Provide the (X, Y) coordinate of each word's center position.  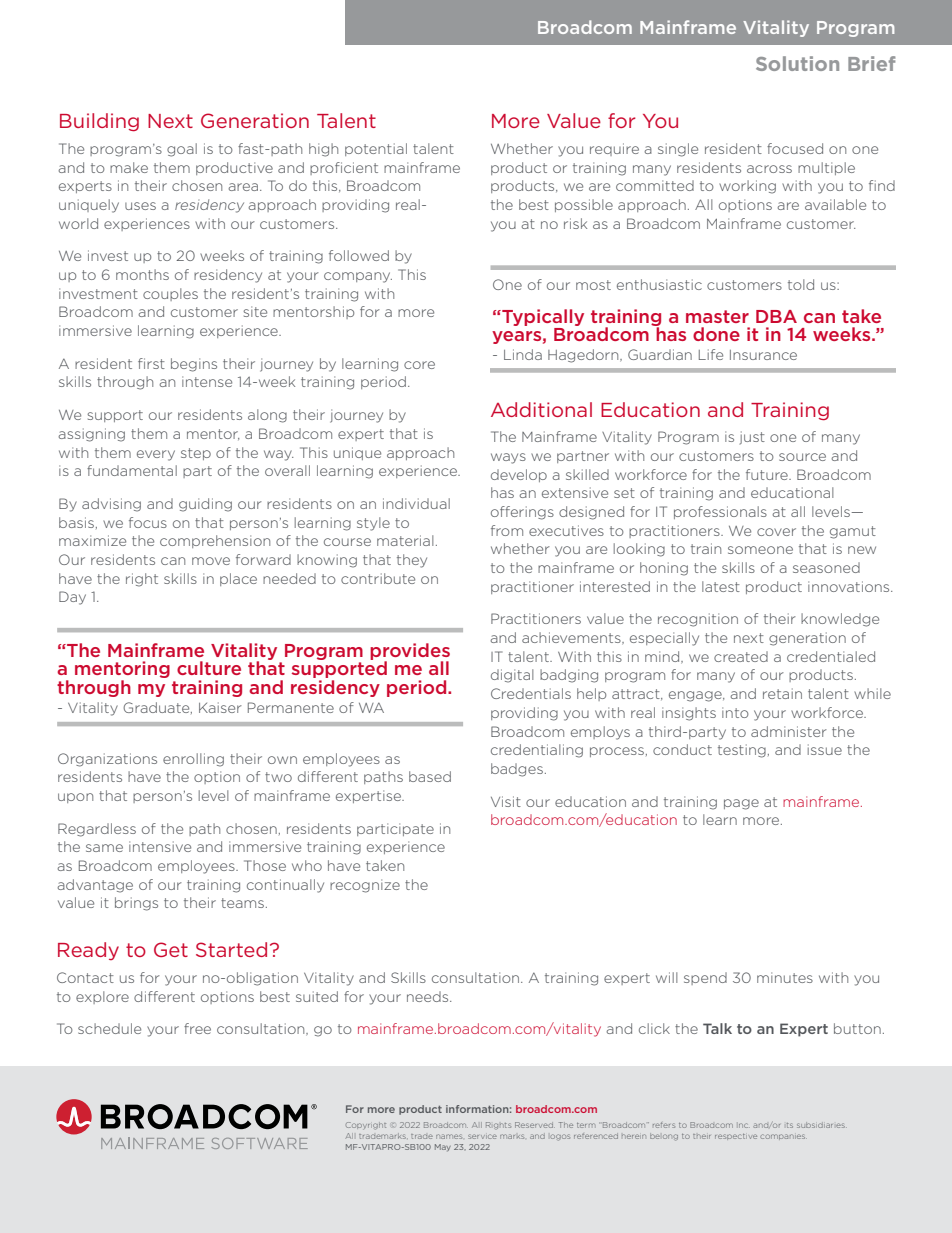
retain (782, 693)
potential (376, 149)
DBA (776, 316)
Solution (797, 63)
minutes (785, 977)
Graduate (157, 708)
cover (776, 532)
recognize (365, 886)
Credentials (531, 693)
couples (170, 294)
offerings (522, 513)
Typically (542, 317)
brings (136, 904)
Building (99, 122)
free (197, 1028)
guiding (205, 505)
